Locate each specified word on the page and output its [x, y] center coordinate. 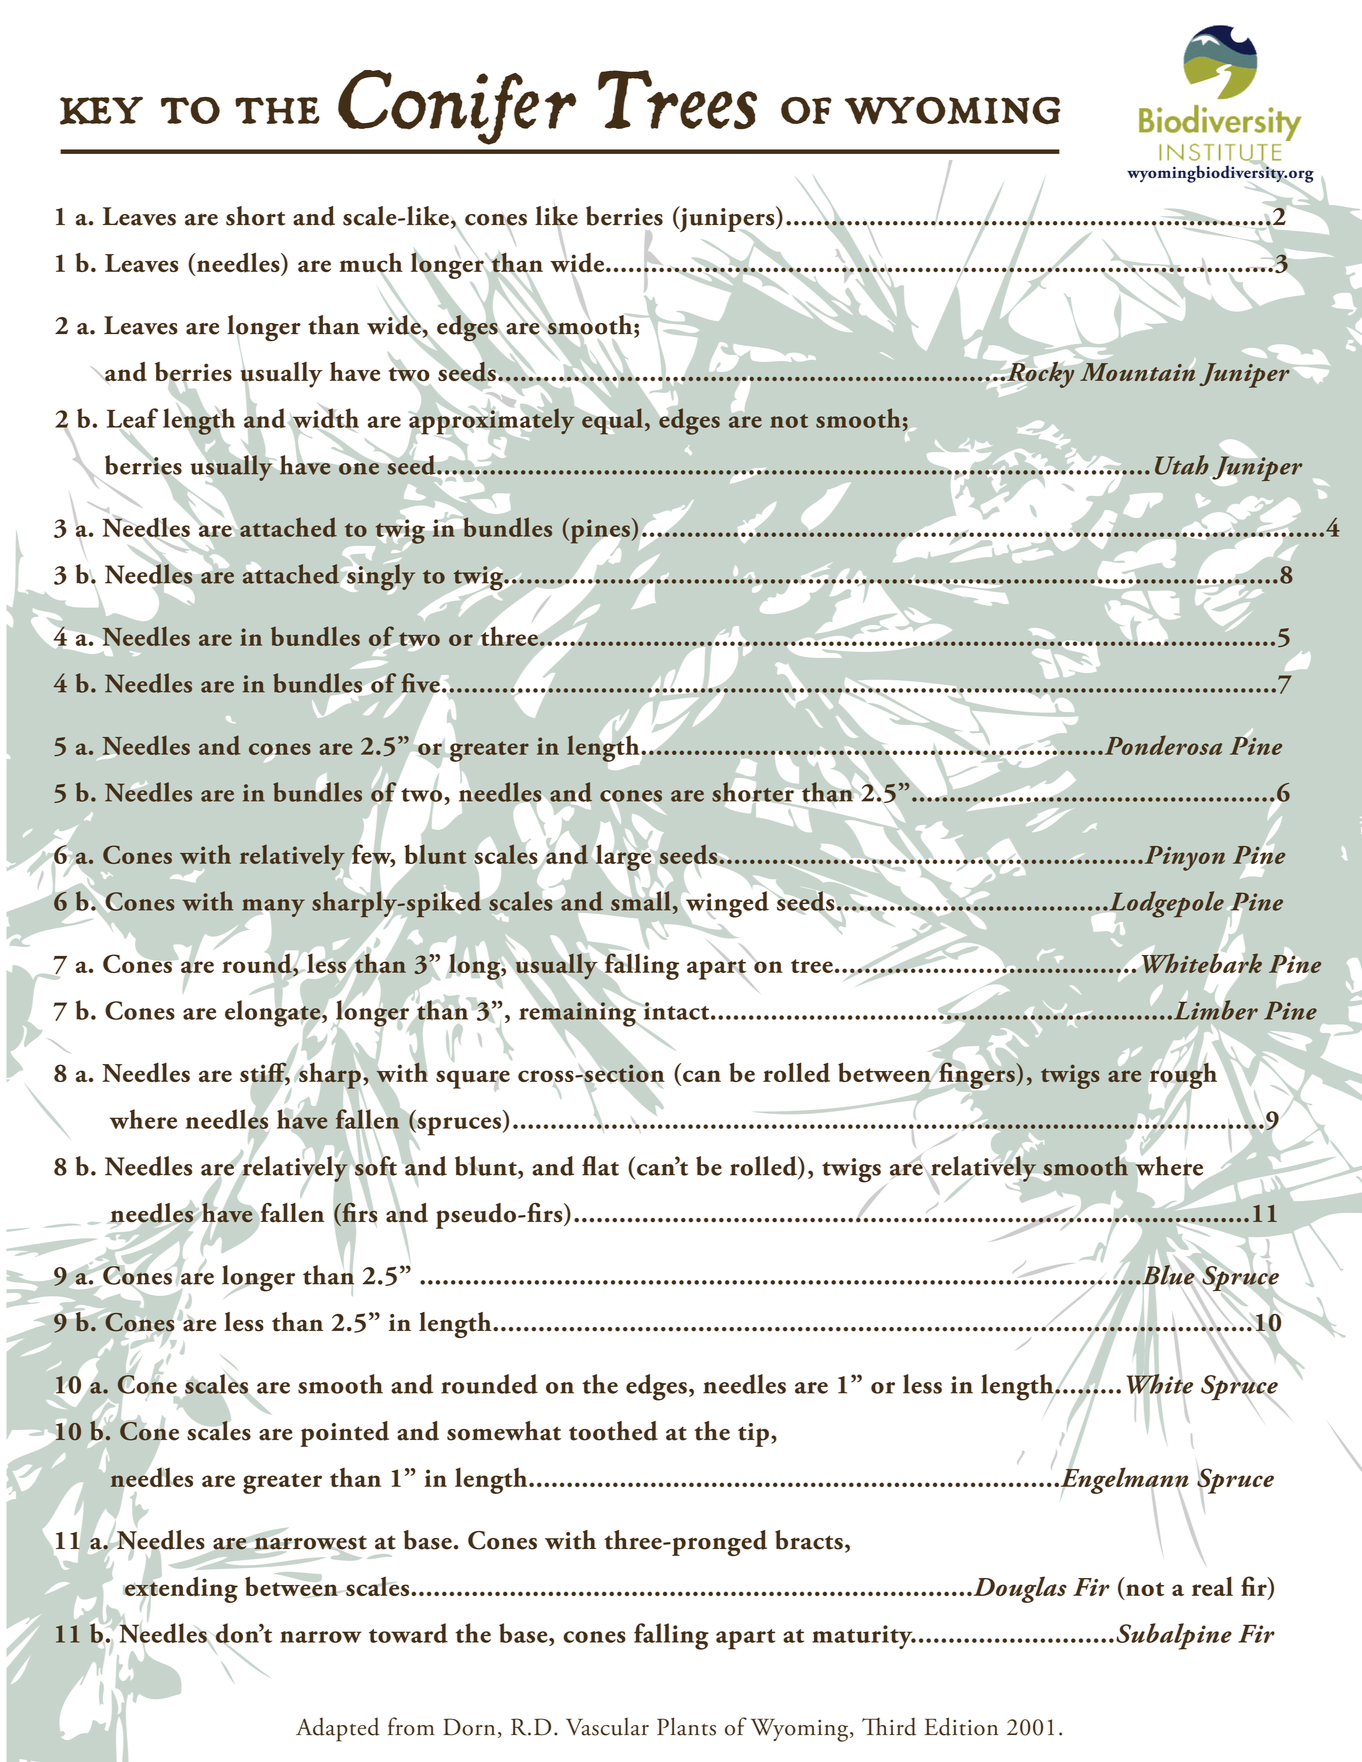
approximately [492, 421]
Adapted [338, 1729]
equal [611, 420]
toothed [613, 1431]
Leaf [132, 419]
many [273, 909]
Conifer [457, 107]
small [641, 900]
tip [753, 1435]
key [101, 110]
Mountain [1136, 371]
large [623, 857]
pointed [344, 1434]
